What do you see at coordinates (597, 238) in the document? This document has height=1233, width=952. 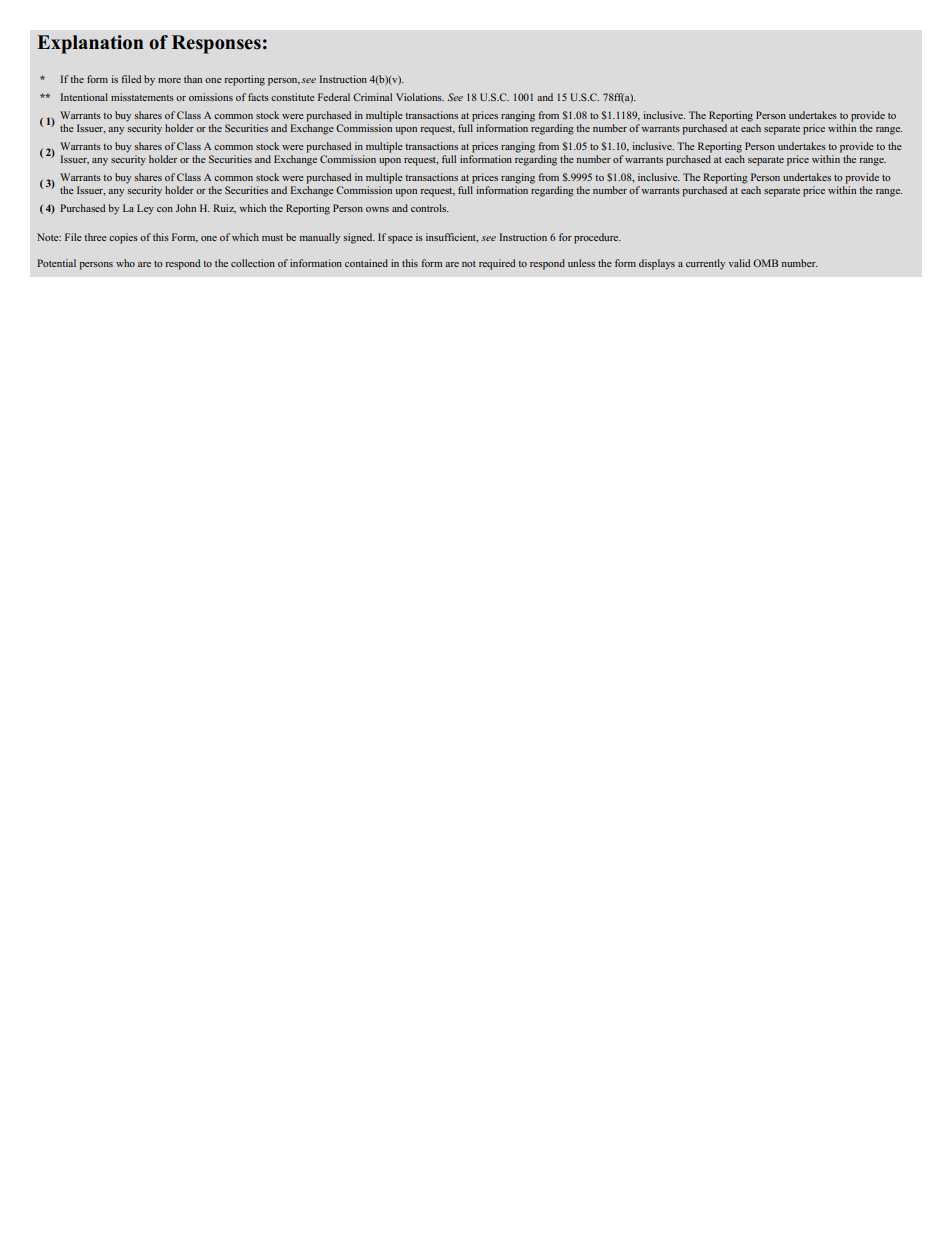 I see `procedure` at bounding box center [597, 238].
